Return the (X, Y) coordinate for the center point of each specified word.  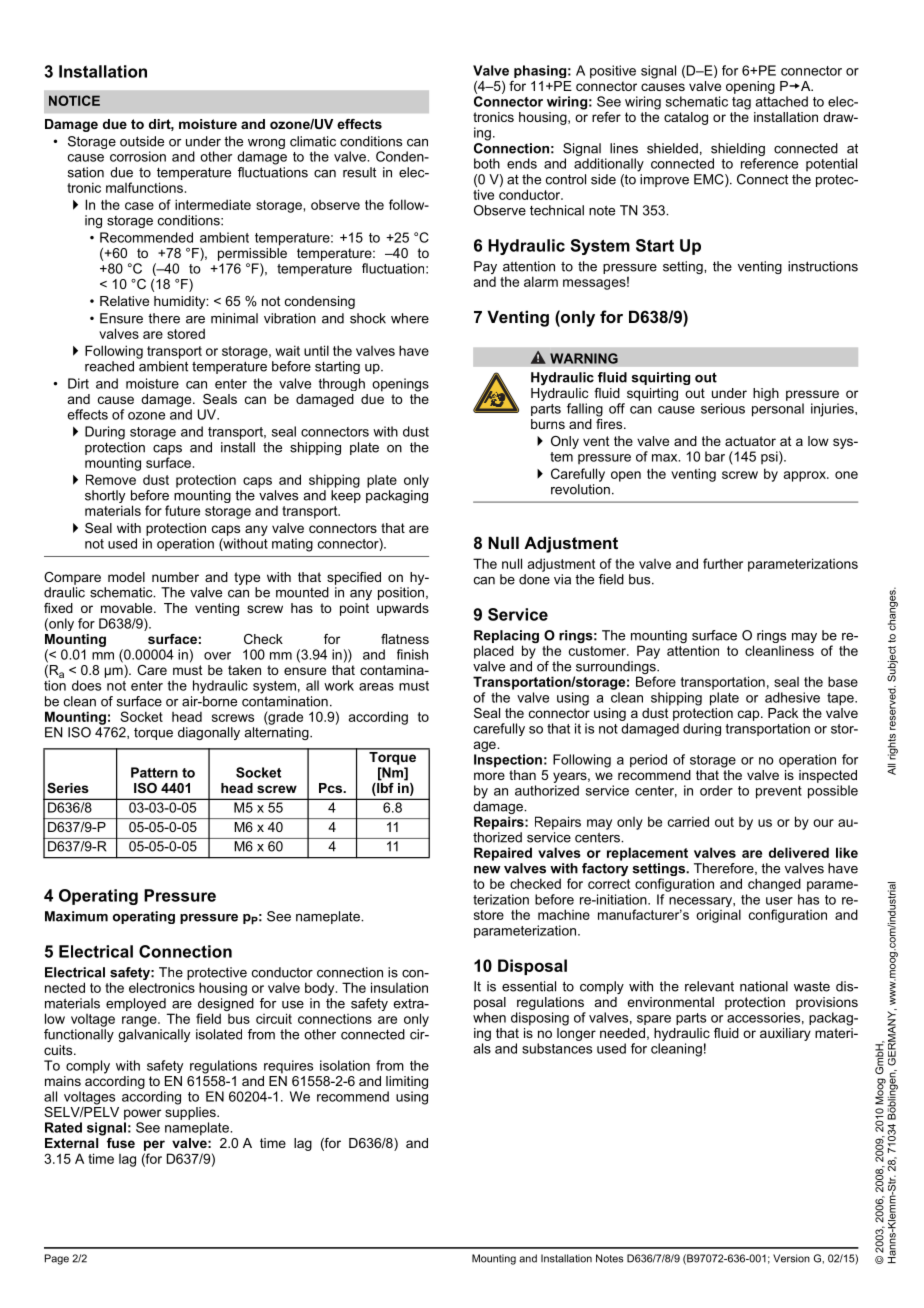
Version (791, 1258)
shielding (738, 151)
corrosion (138, 156)
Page (57, 1259)
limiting (407, 1082)
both (487, 163)
